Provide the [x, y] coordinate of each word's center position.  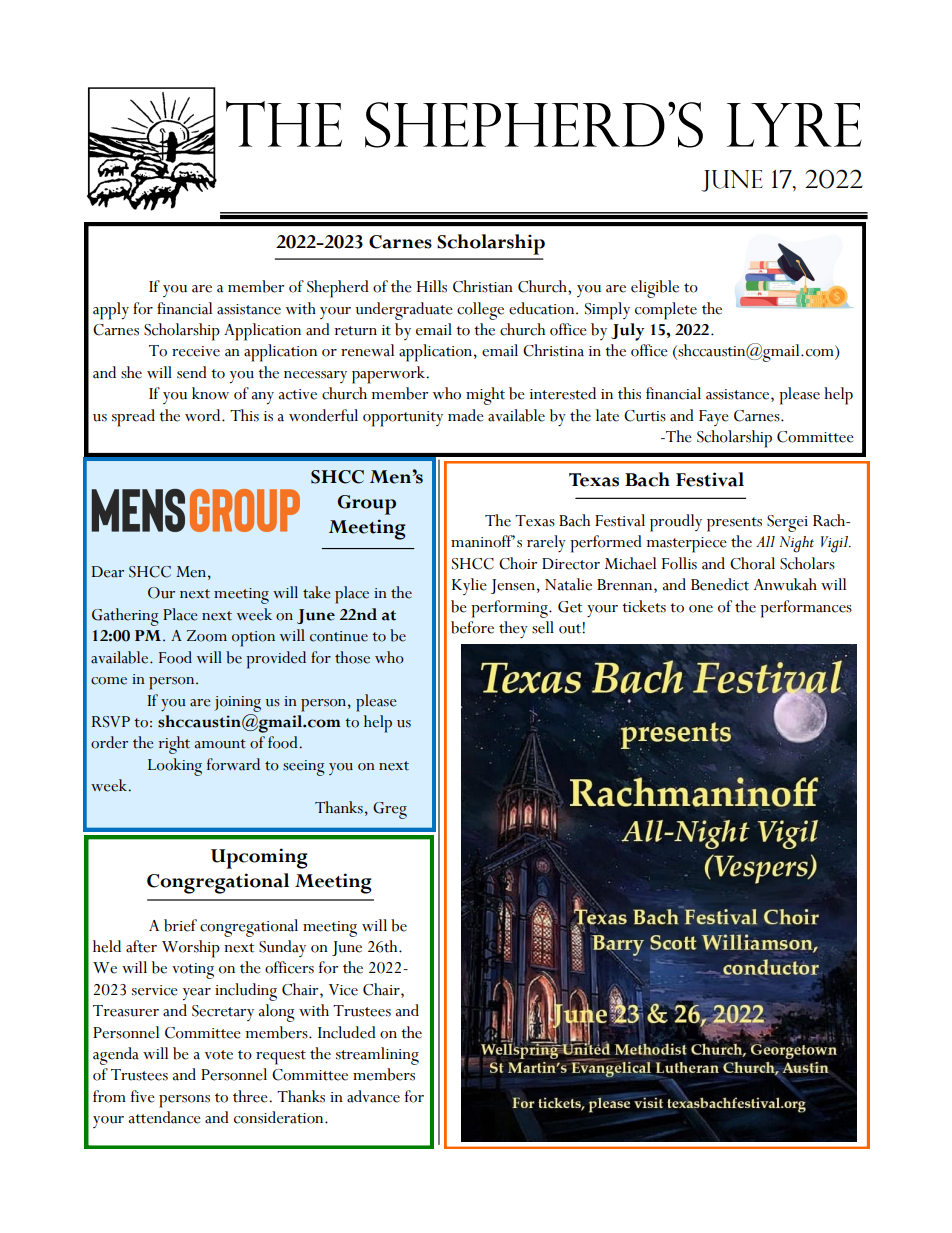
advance [373, 1096]
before [472, 627]
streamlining [377, 1056]
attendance [164, 1117]
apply [111, 311]
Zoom [207, 636]
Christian [483, 286]
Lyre [794, 125]
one [701, 609]
